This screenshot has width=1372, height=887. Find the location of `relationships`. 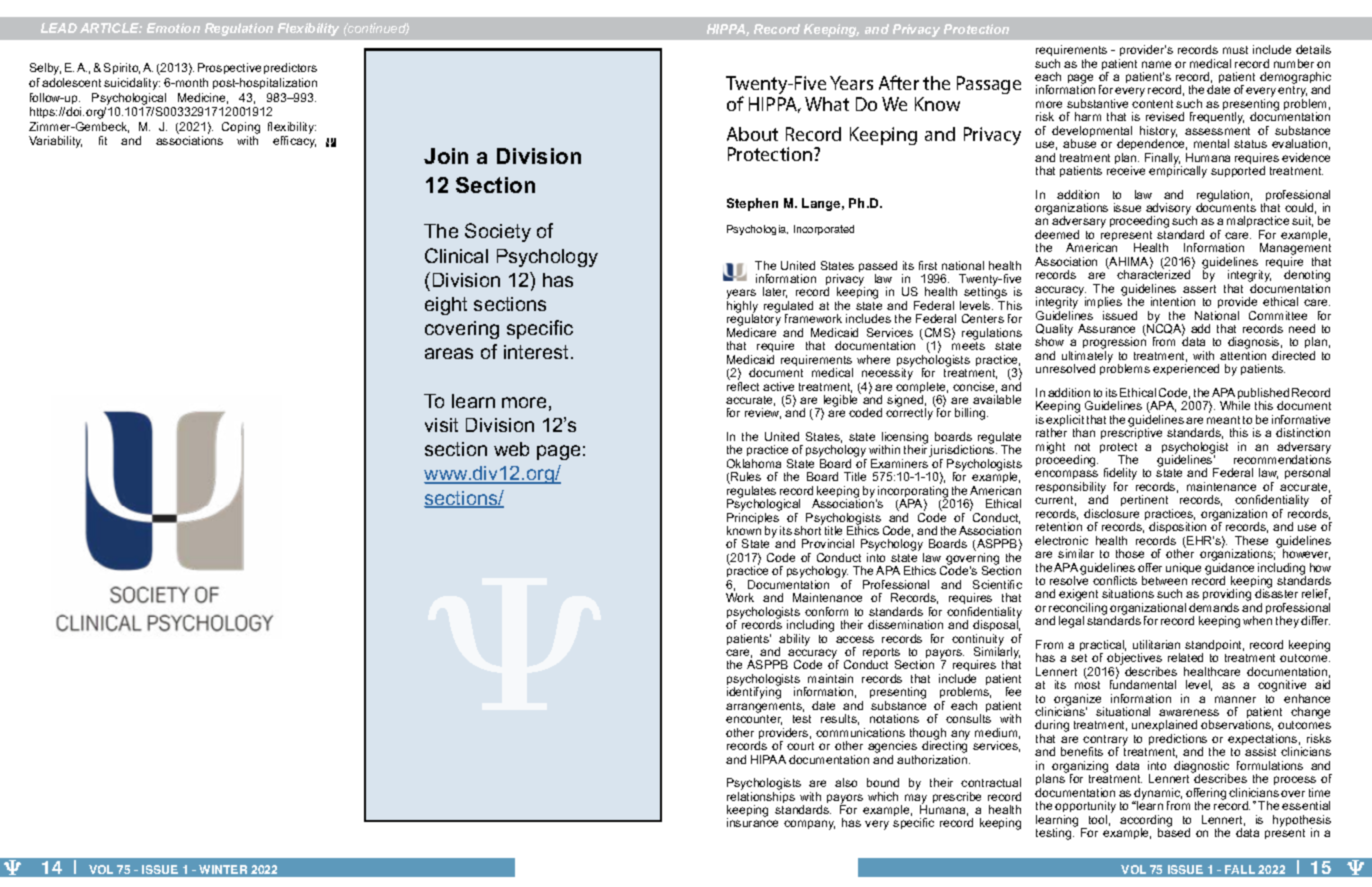

relationships is located at coordinates (761, 799).
